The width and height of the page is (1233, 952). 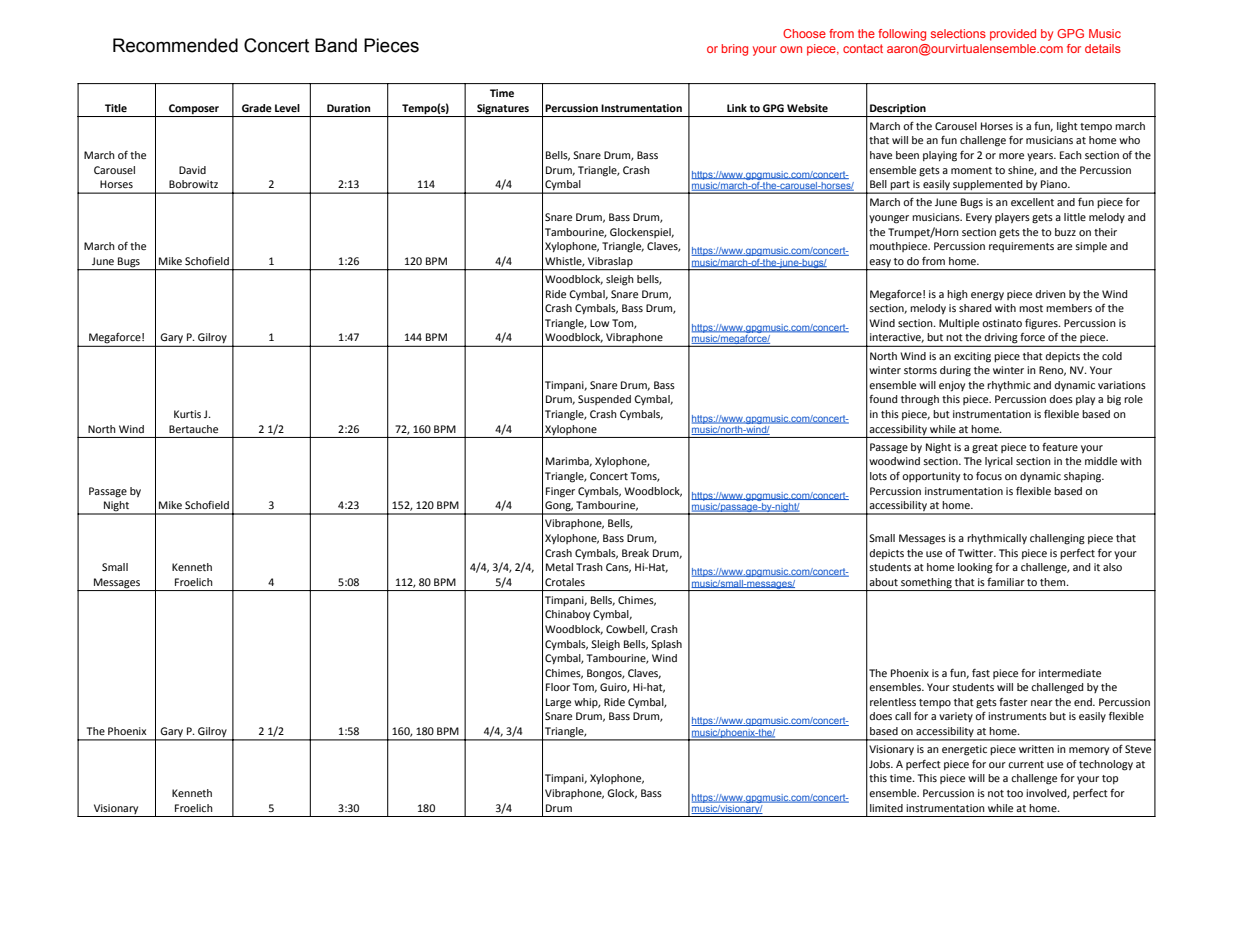 What do you see at coordinates (187, 414) in the page?
I see `Kurtis` at bounding box center [187, 414].
